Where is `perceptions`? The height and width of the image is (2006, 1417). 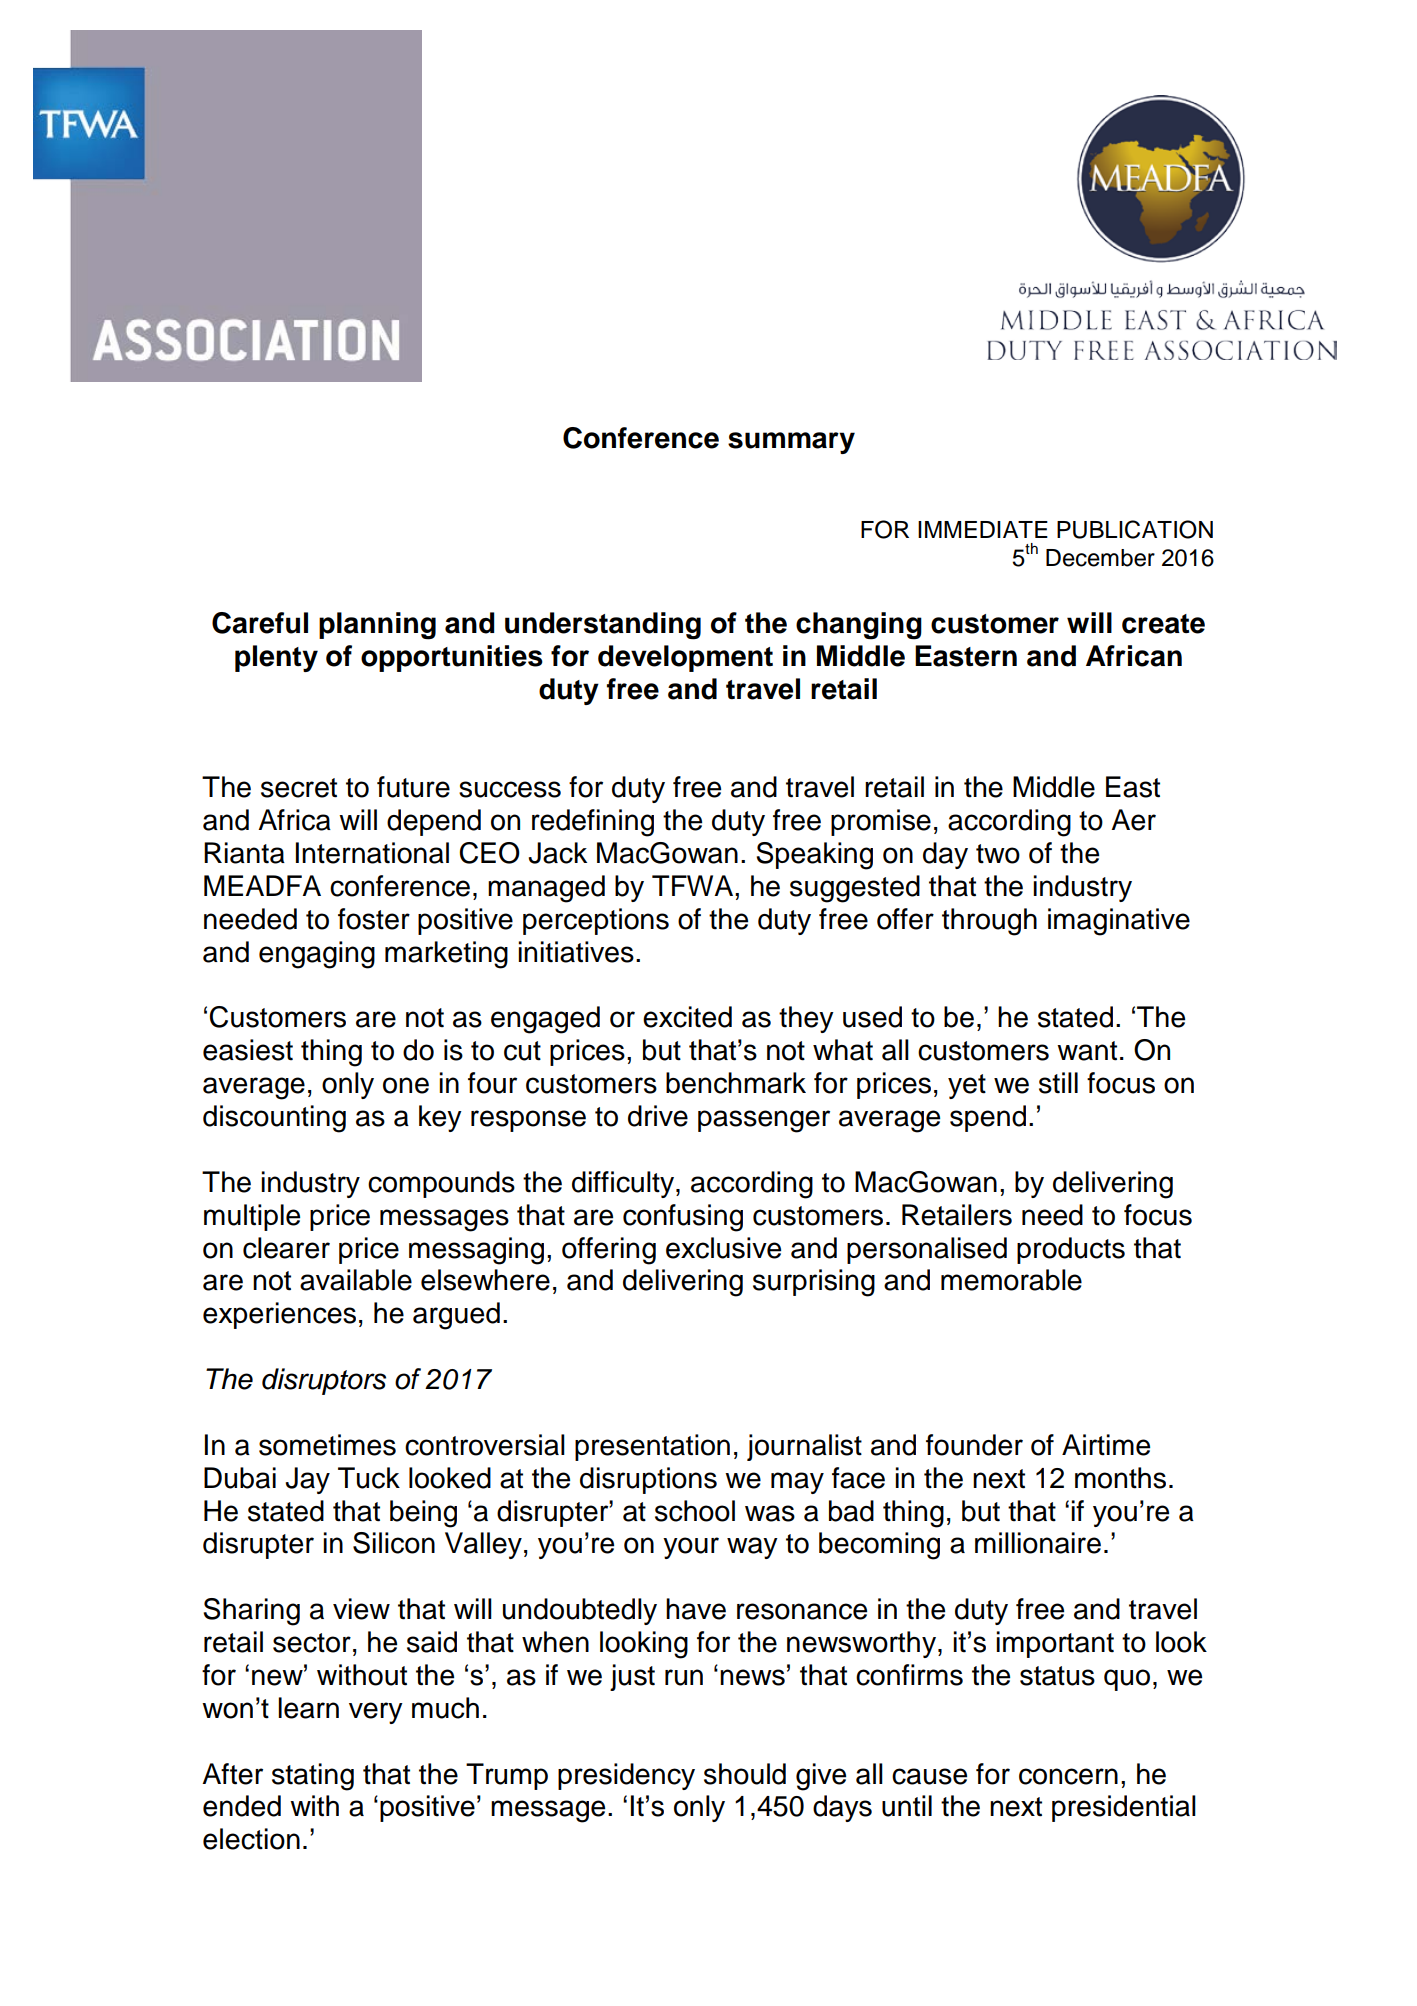 perceptions is located at coordinates (596, 921).
